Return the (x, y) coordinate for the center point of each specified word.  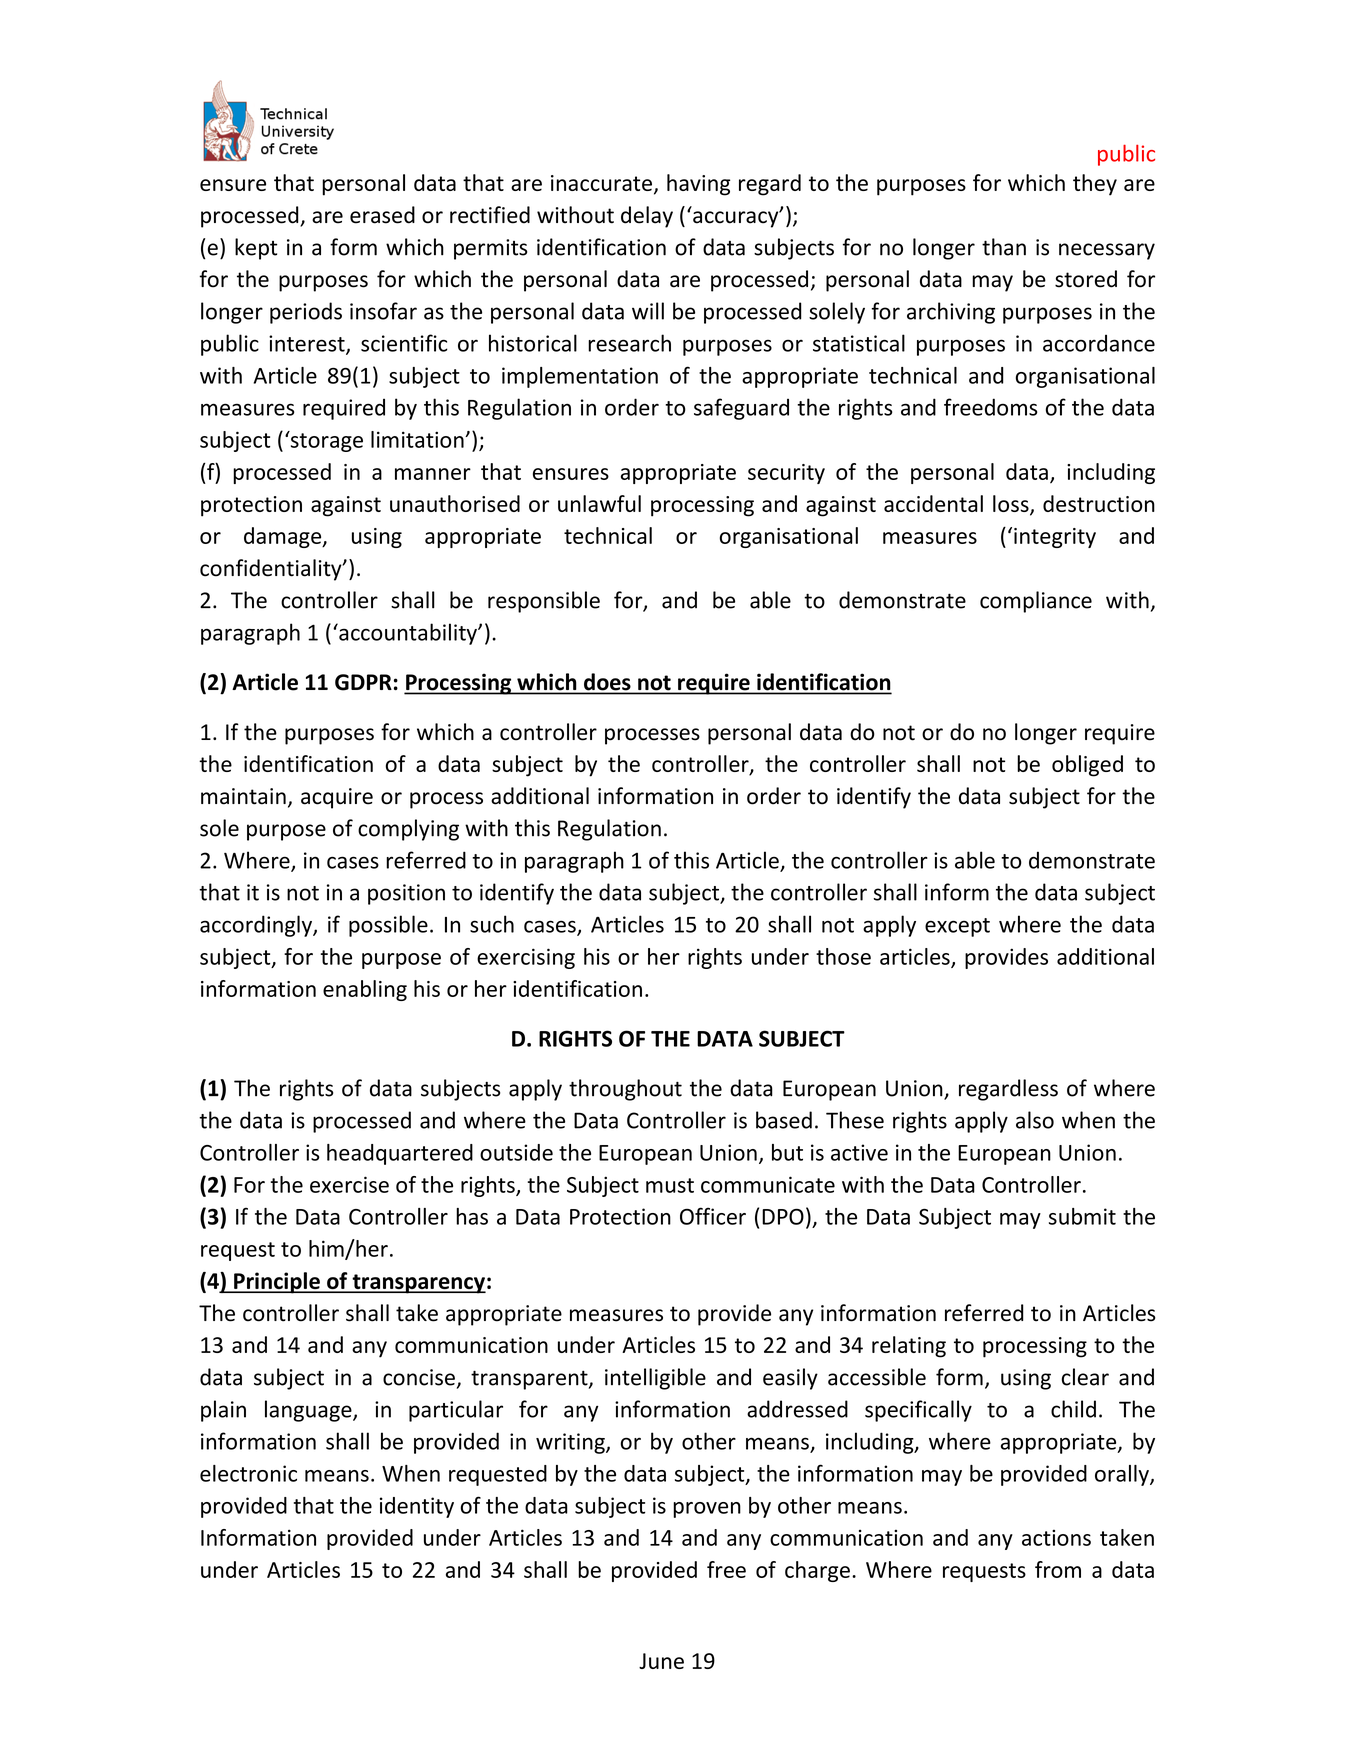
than (1004, 247)
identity (417, 1507)
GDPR (363, 682)
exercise (349, 1184)
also (1035, 1120)
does (607, 683)
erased (382, 215)
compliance (1036, 602)
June (661, 1661)
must (670, 1185)
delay (647, 217)
